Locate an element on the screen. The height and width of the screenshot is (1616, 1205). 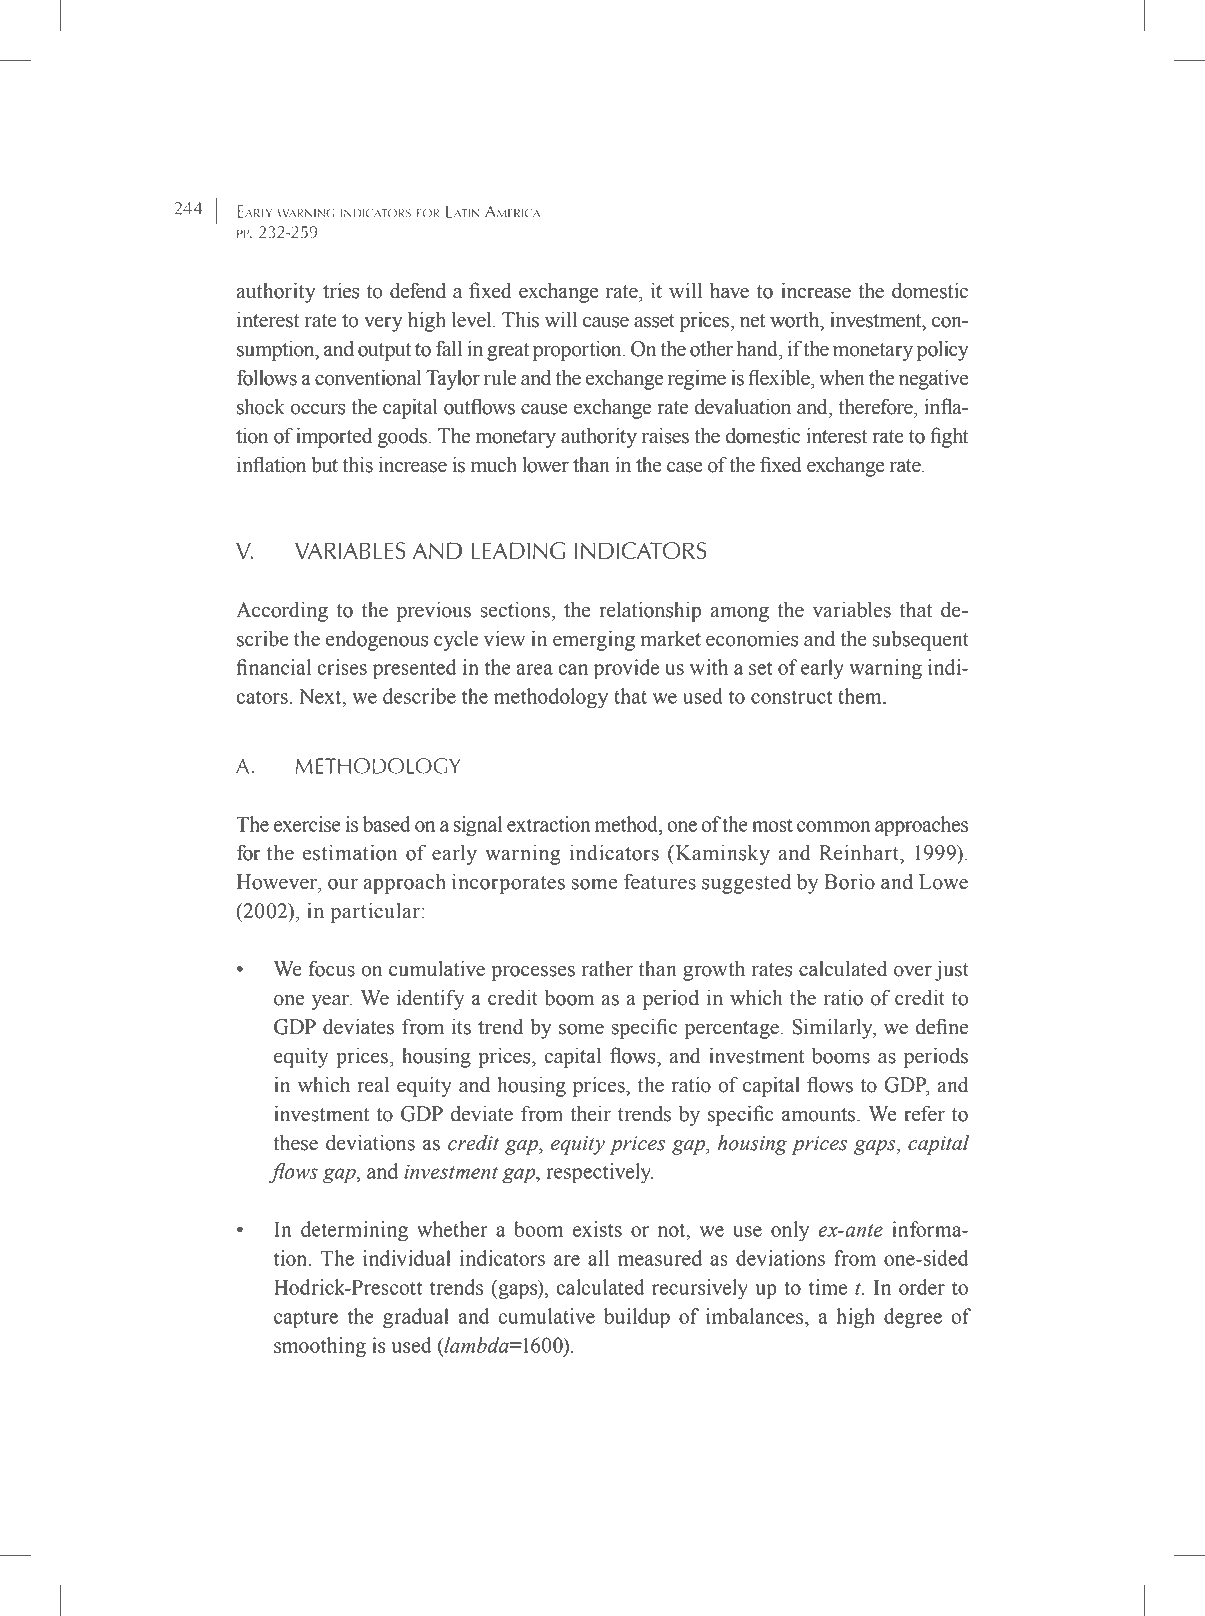
very is located at coordinates (383, 324).
